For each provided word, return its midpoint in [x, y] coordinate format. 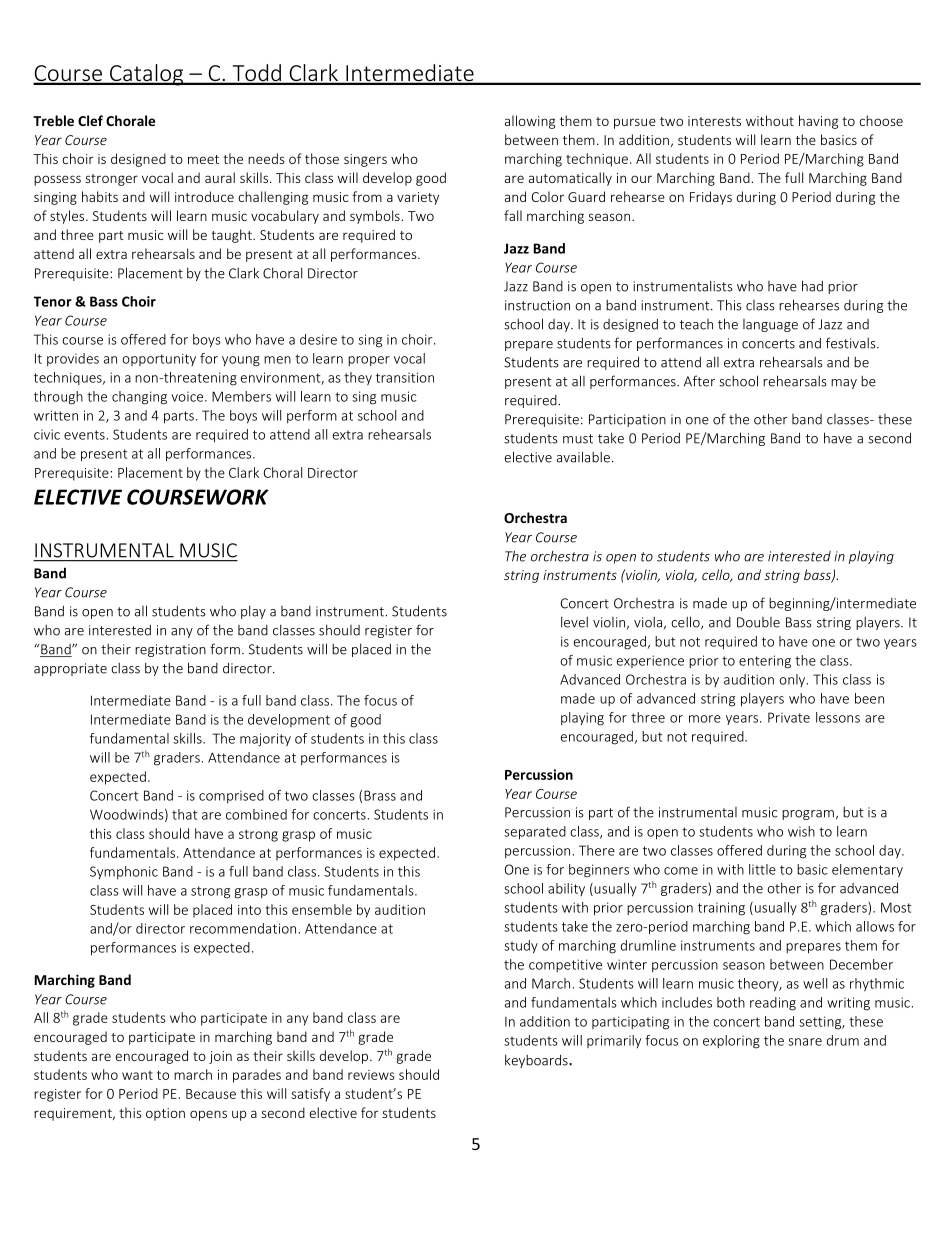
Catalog [147, 75]
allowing [530, 122]
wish [801, 831]
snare [805, 1042]
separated [535, 833]
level [574, 622]
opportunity [159, 359]
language [770, 325]
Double [758, 622]
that [184, 814]
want [137, 1075]
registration [170, 650]
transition [405, 377]
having [818, 122]
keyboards [537, 1061]
